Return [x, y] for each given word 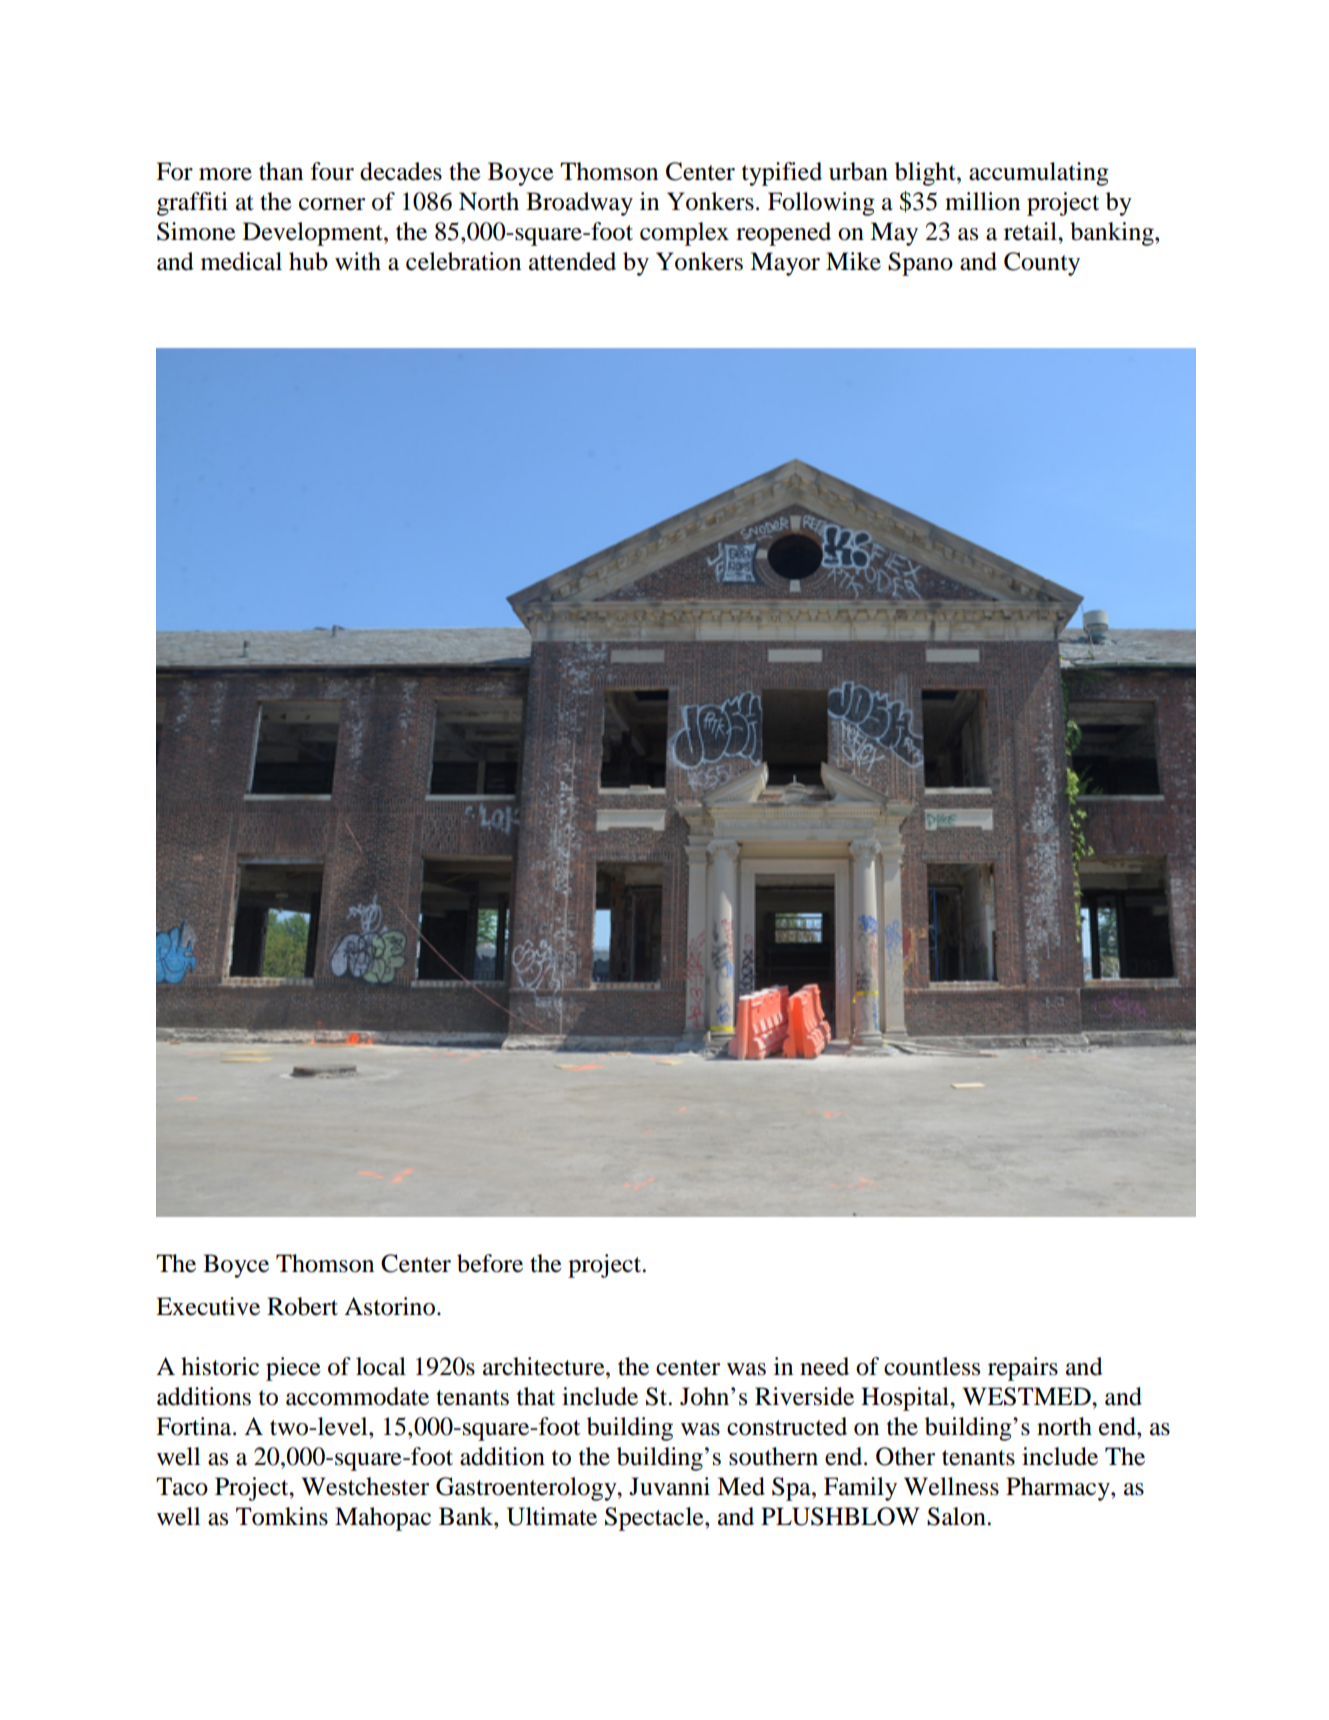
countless [932, 1366]
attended [572, 261]
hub [308, 261]
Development [314, 234]
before [490, 1263]
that [536, 1396]
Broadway [579, 204]
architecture [545, 1366]
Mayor [785, 264]
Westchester [365, 1486]
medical [241, 261]
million [982, 201]
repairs [1023, 1369]
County [1042, 264]
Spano [920, 264]
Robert [302, 1306]
